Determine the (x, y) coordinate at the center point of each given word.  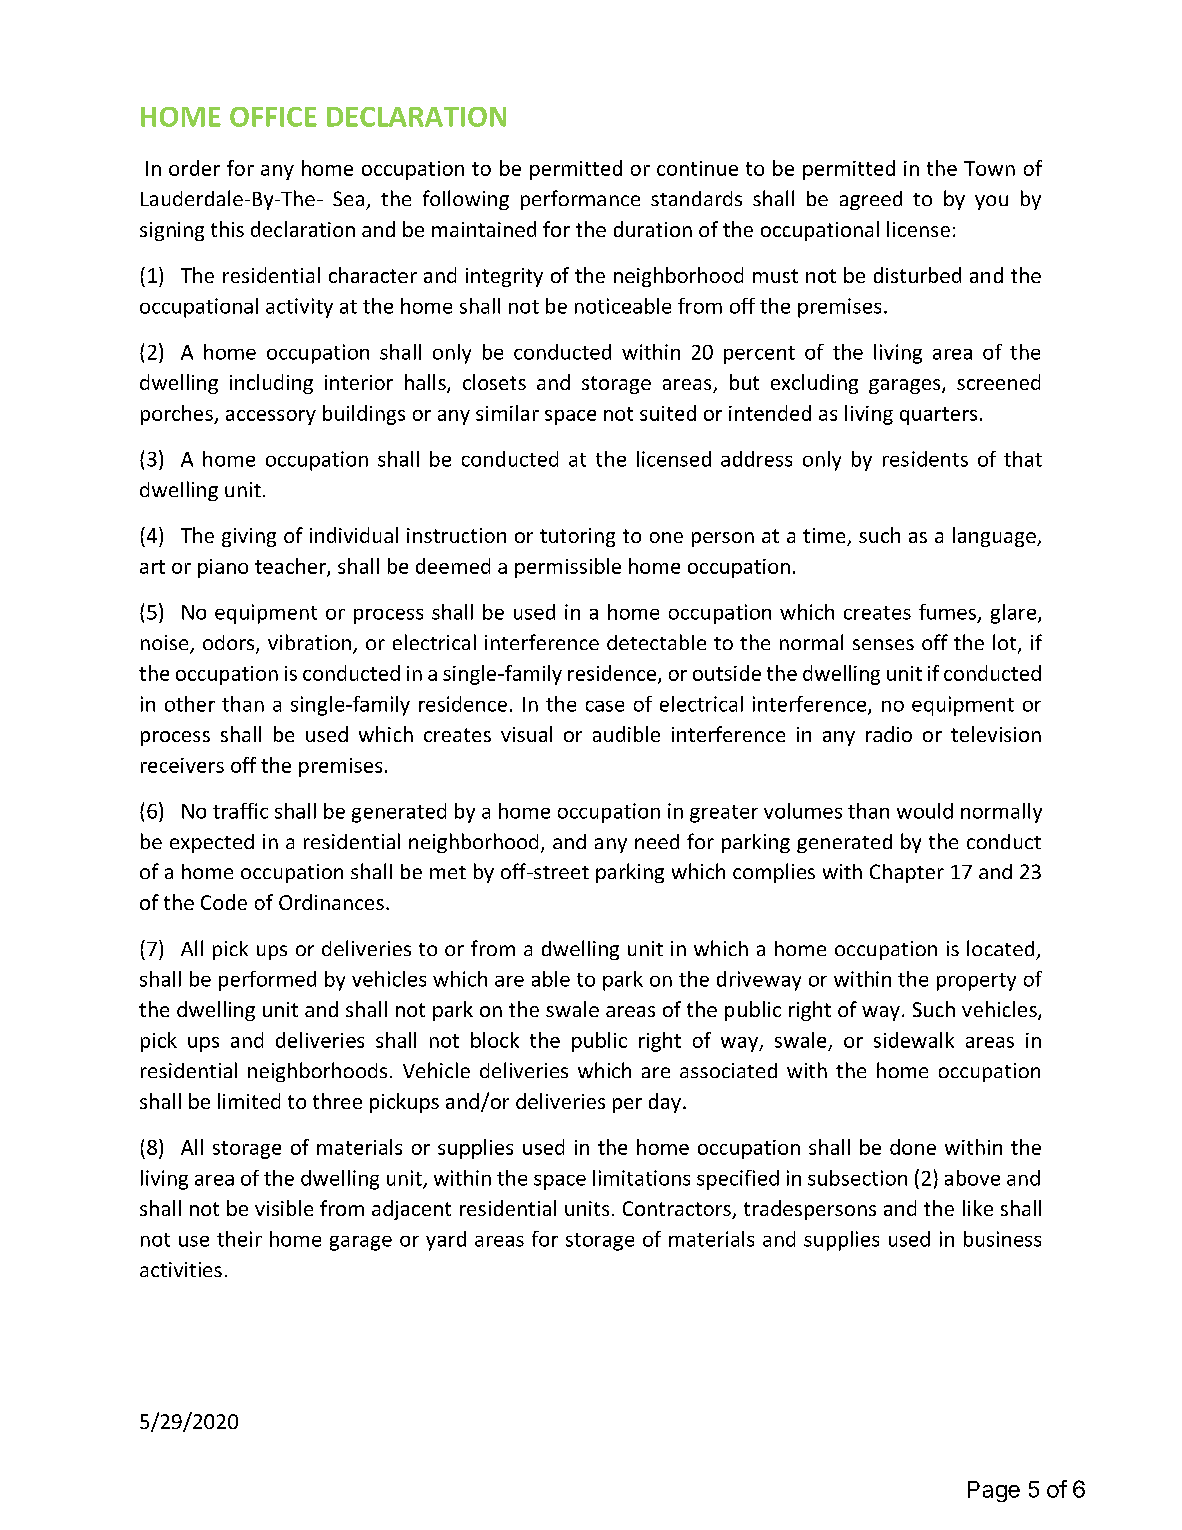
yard (446, 1241)
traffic (240, 811)
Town (989, 168)
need (657, 841)
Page (994, 1491)
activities (181, 1269)
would (925, 811)
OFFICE (273, 117)
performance (580, 200)
